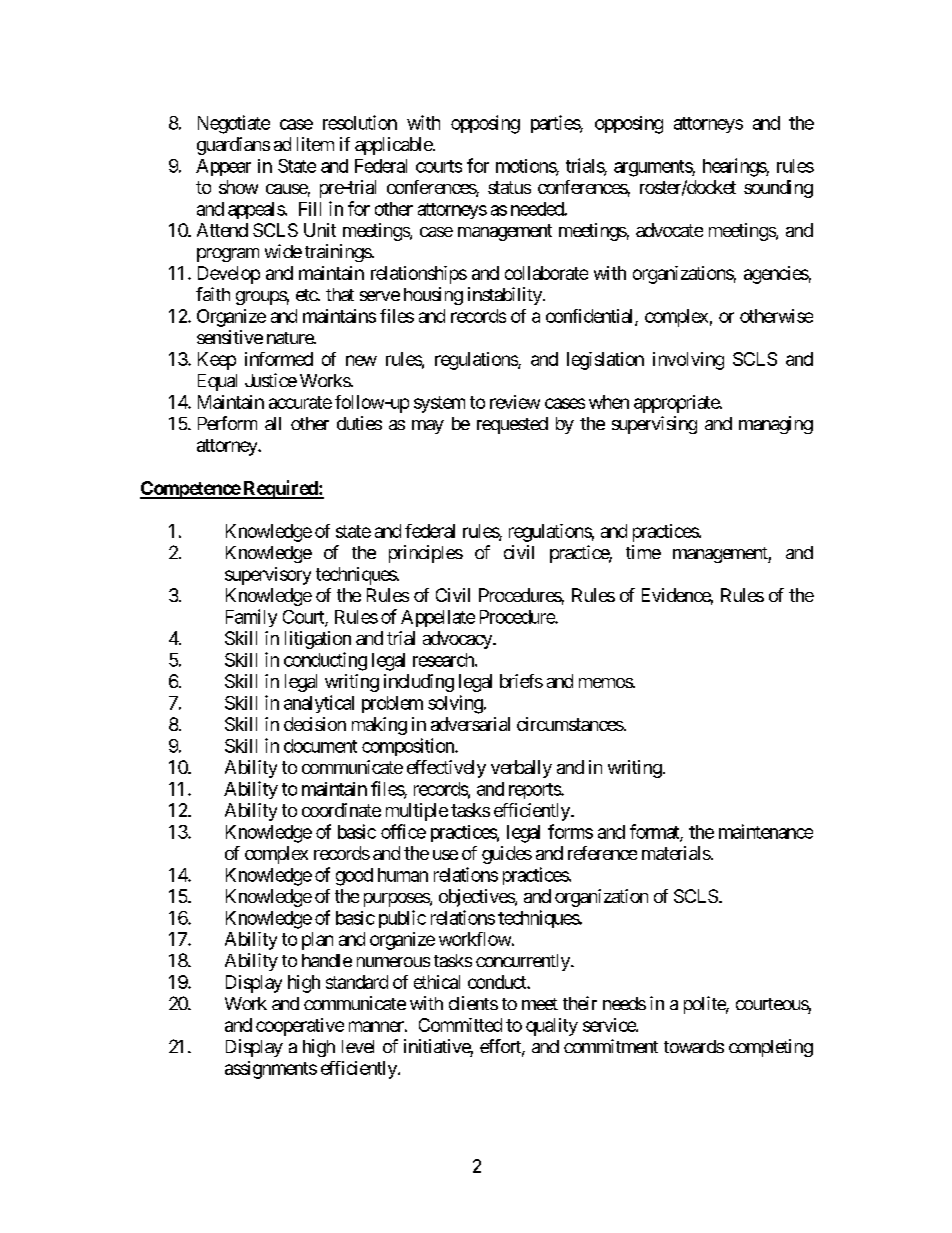 This image has width=952, height=1233. Describe the element at coordinates (315, 144) in the image. I see `litem` at that location.
